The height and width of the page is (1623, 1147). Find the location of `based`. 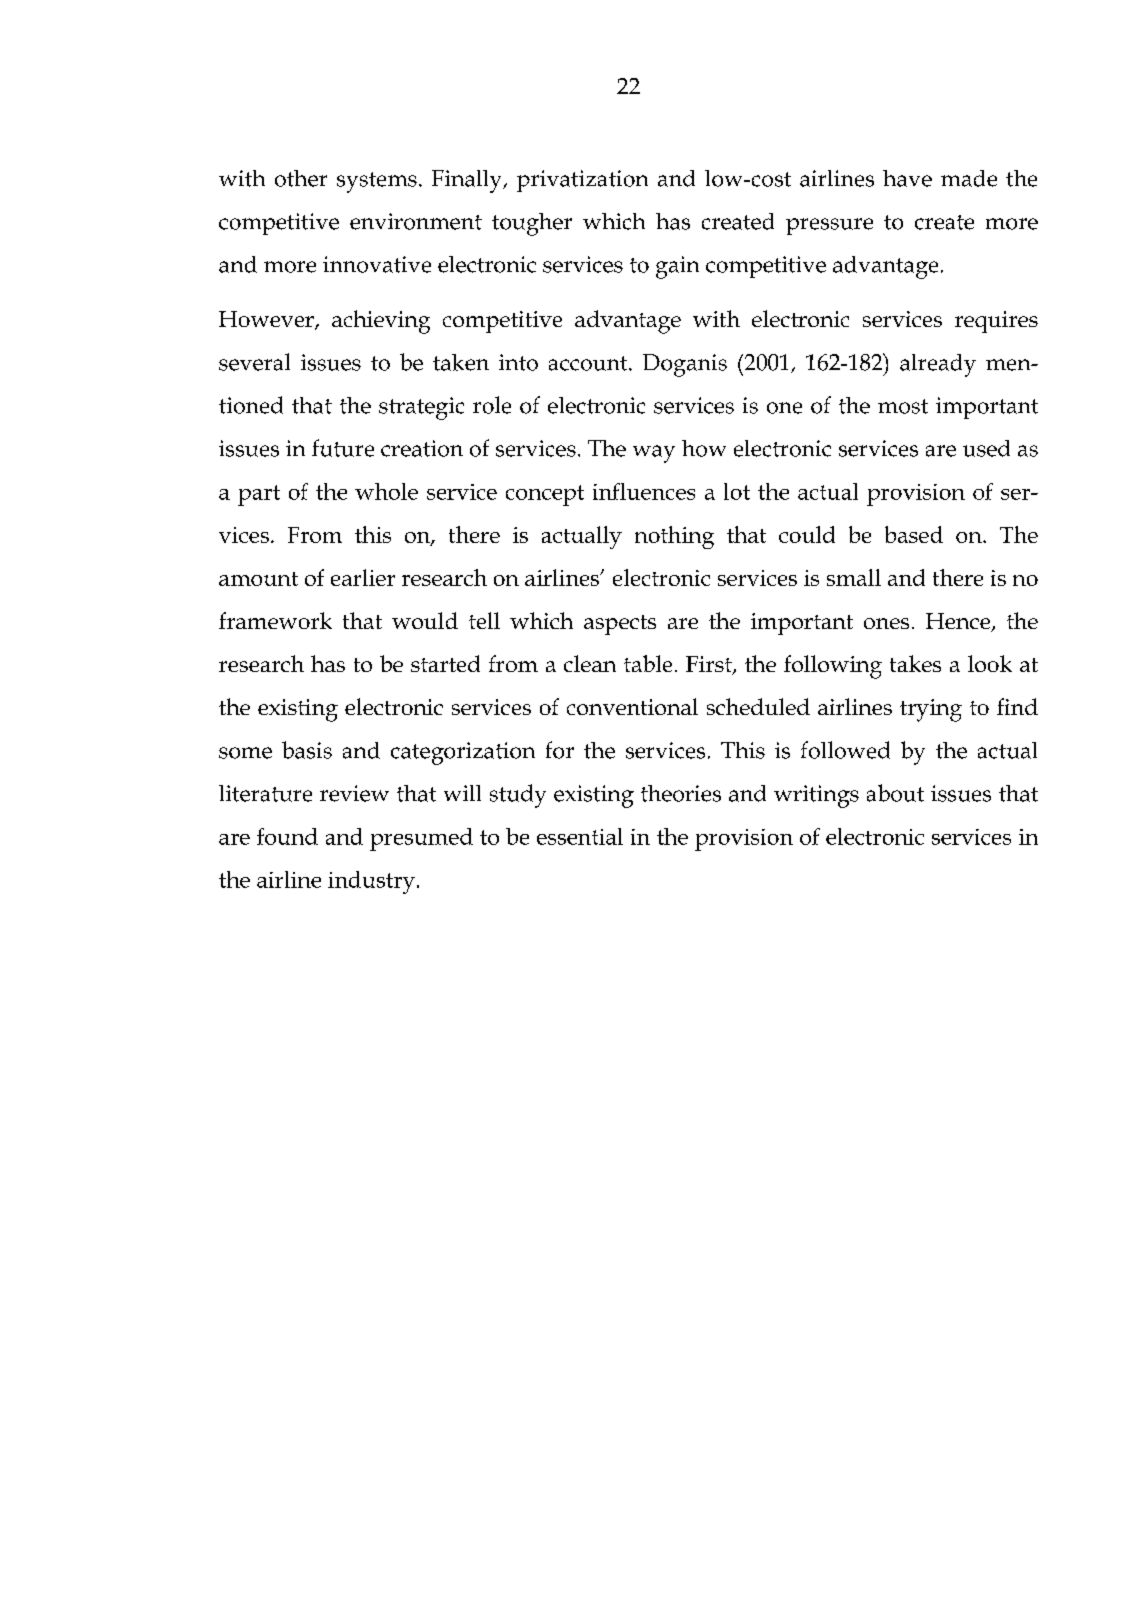

based is located at coordinates (914, 534).
